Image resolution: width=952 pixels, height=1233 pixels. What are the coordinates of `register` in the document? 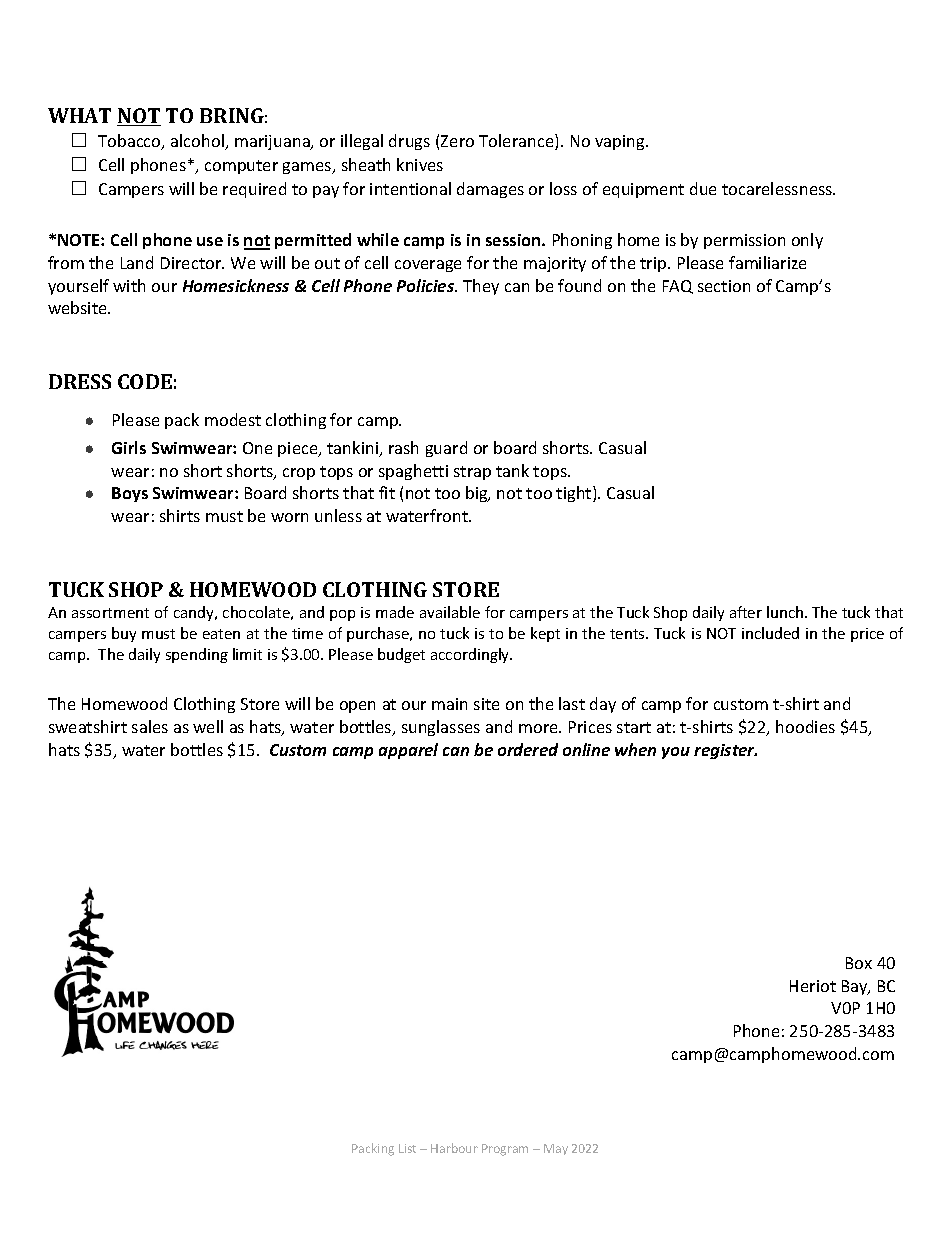 It's located at (725, 751).
